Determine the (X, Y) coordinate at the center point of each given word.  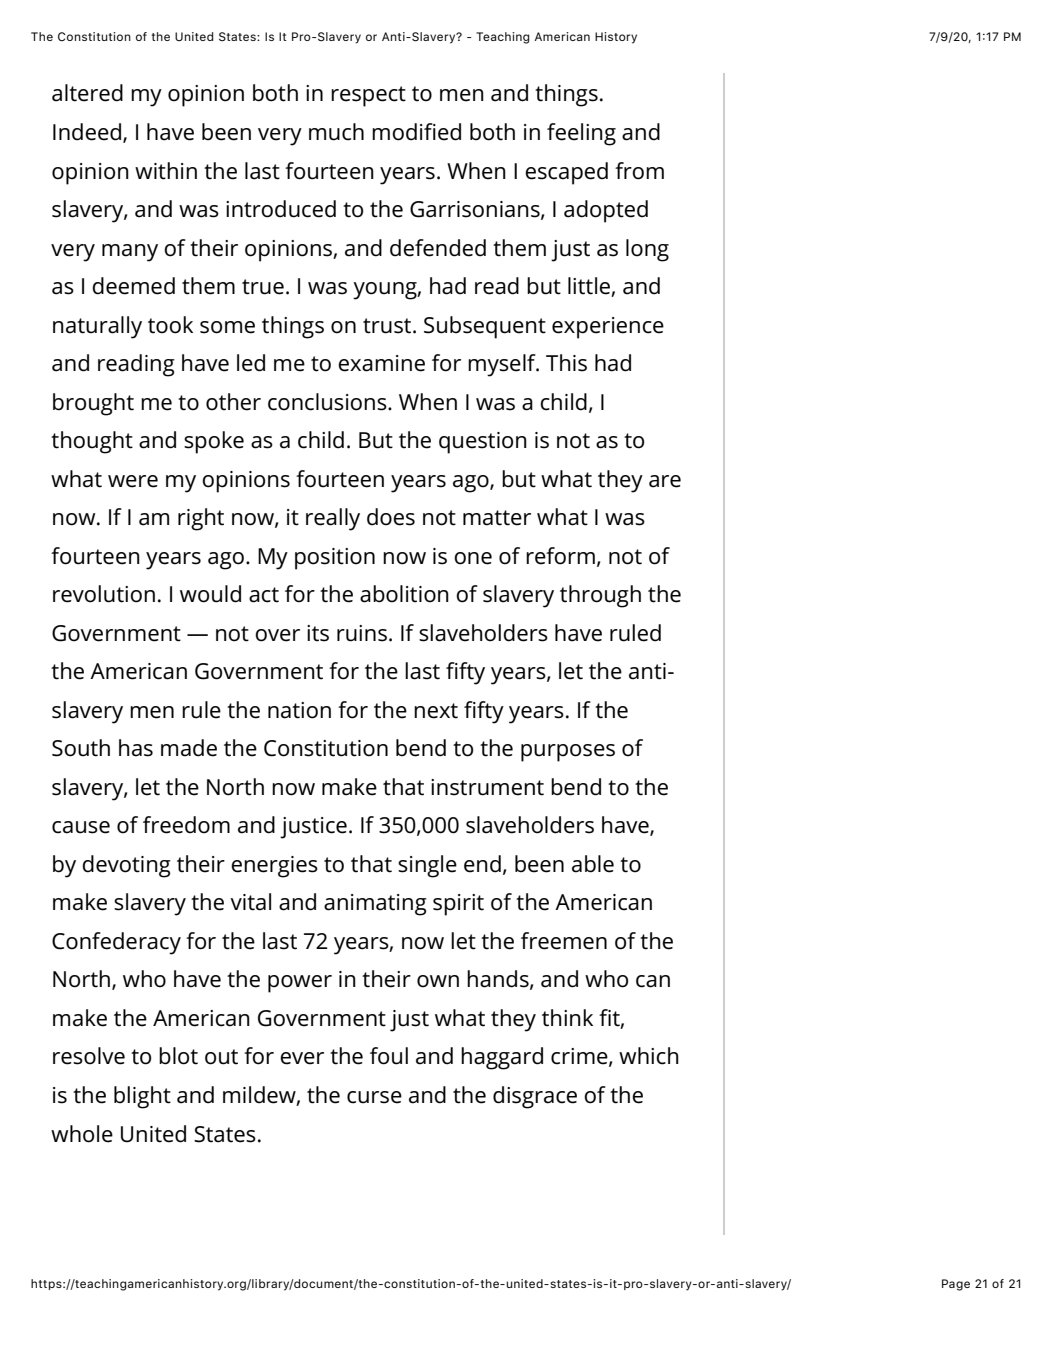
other (233, 402)
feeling (581, 134)
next (436, 711)
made (189, 748)
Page (956, 1285)
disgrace (535, 1097)
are (665, 481)
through (600, 596)
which (649, 1056)
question (483, 443)
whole (82, 1134)
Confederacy (116, 943)
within (166, 171)
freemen (564, 941)
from (639, 171)
